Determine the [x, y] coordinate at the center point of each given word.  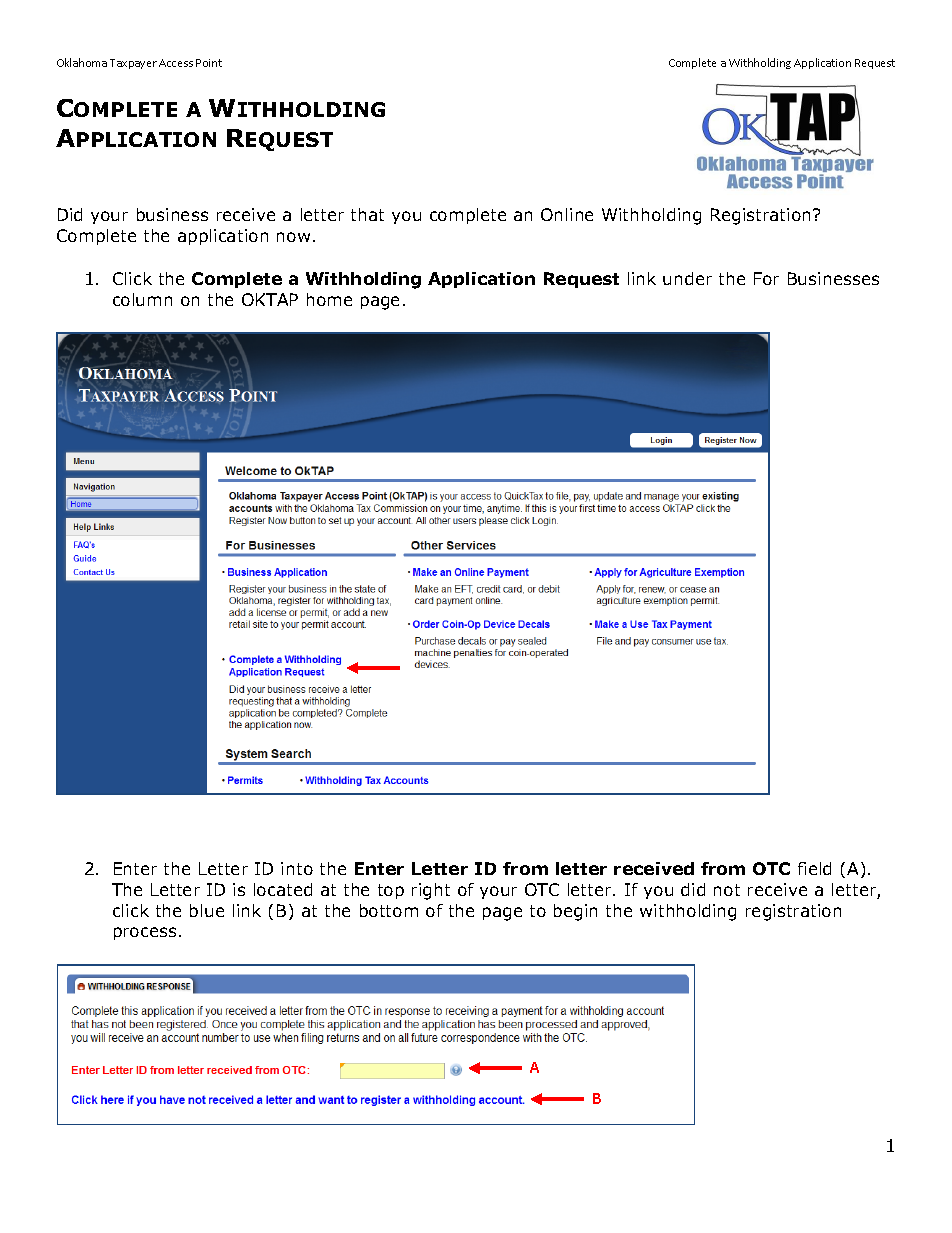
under [687, 278]
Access [176, 63]
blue [207, 910]
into [297, 868]
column [142, 299]
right [431, 891]
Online [567, 214]
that [367, 214]
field [814, 868]
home [329, 299]
